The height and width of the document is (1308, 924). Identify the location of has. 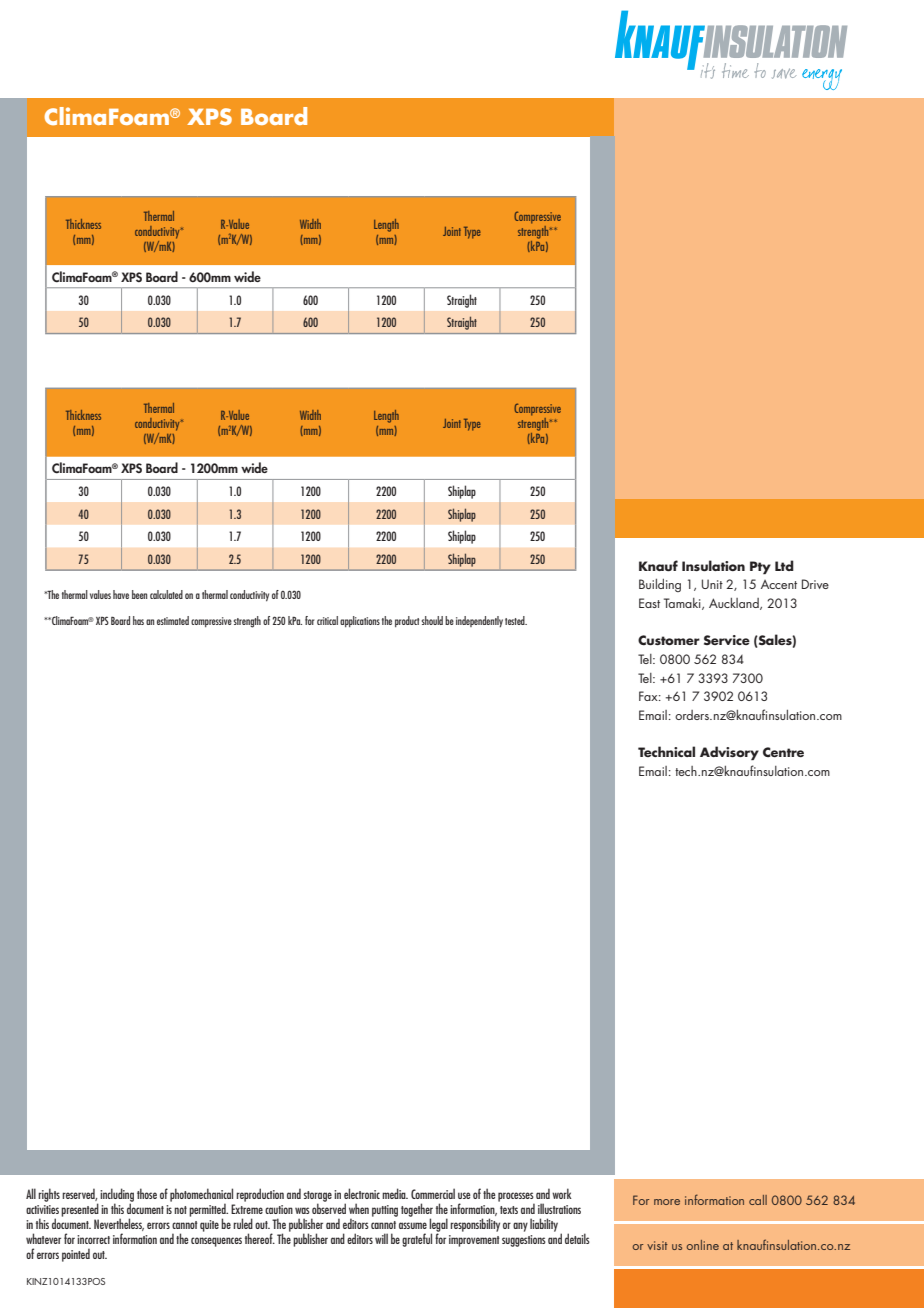
(138, 620).
